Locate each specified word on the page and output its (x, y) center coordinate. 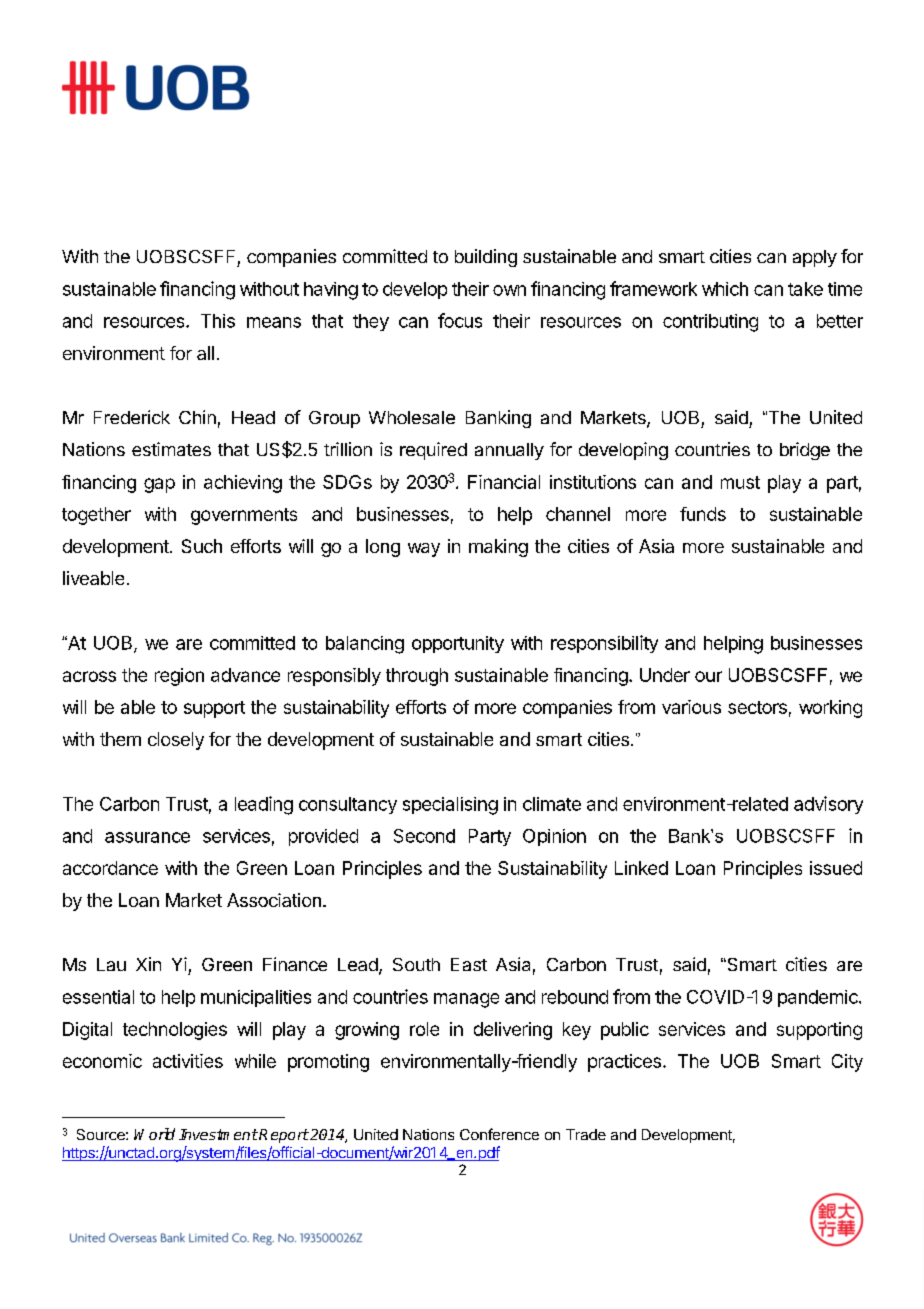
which (725, 289)
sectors (757, 707)
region (179, 677)
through (417, 677)
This (218, 321)
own (509, 290)
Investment (218, 1134)
